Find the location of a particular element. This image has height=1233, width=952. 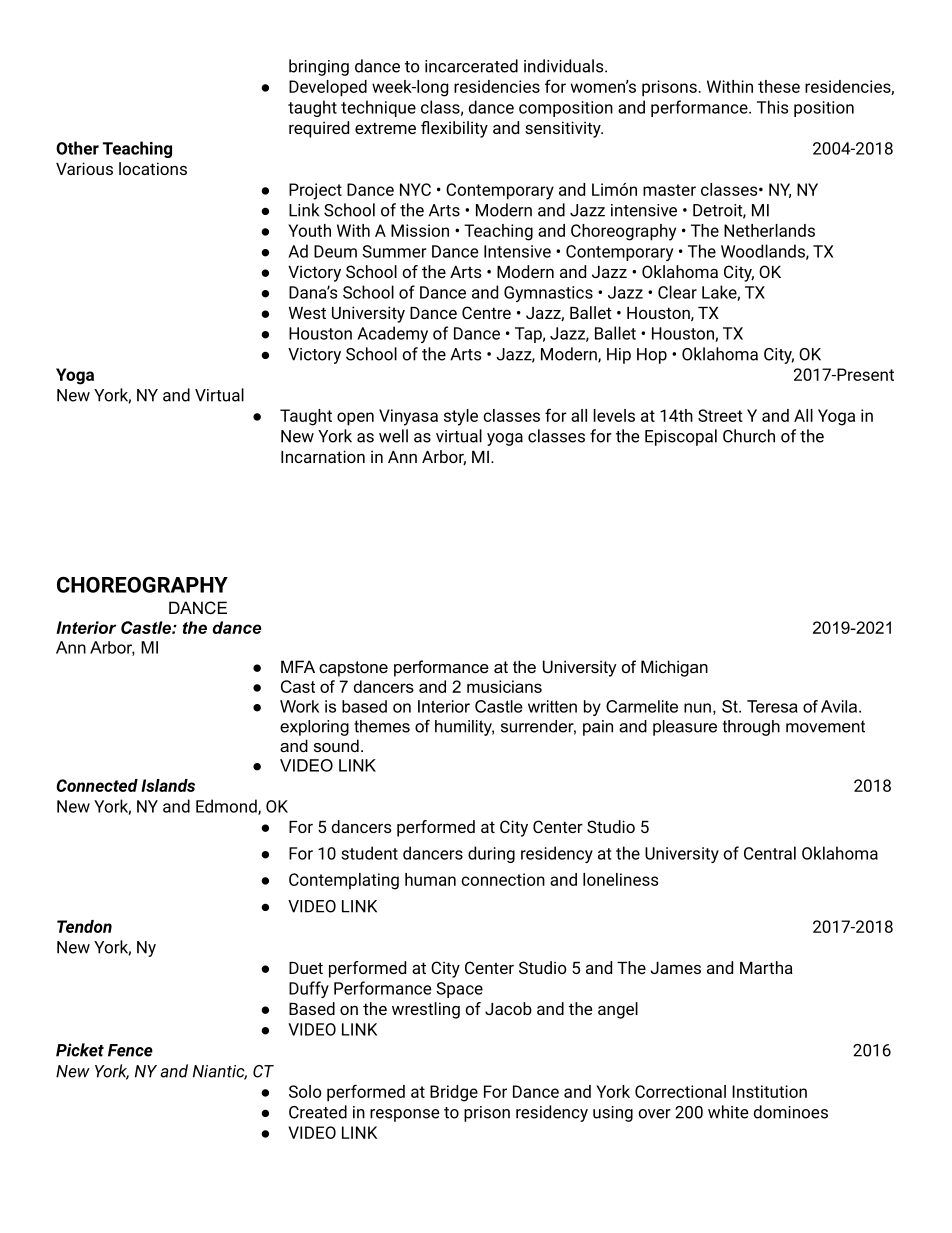

This is located at coordinates (772, 107).
